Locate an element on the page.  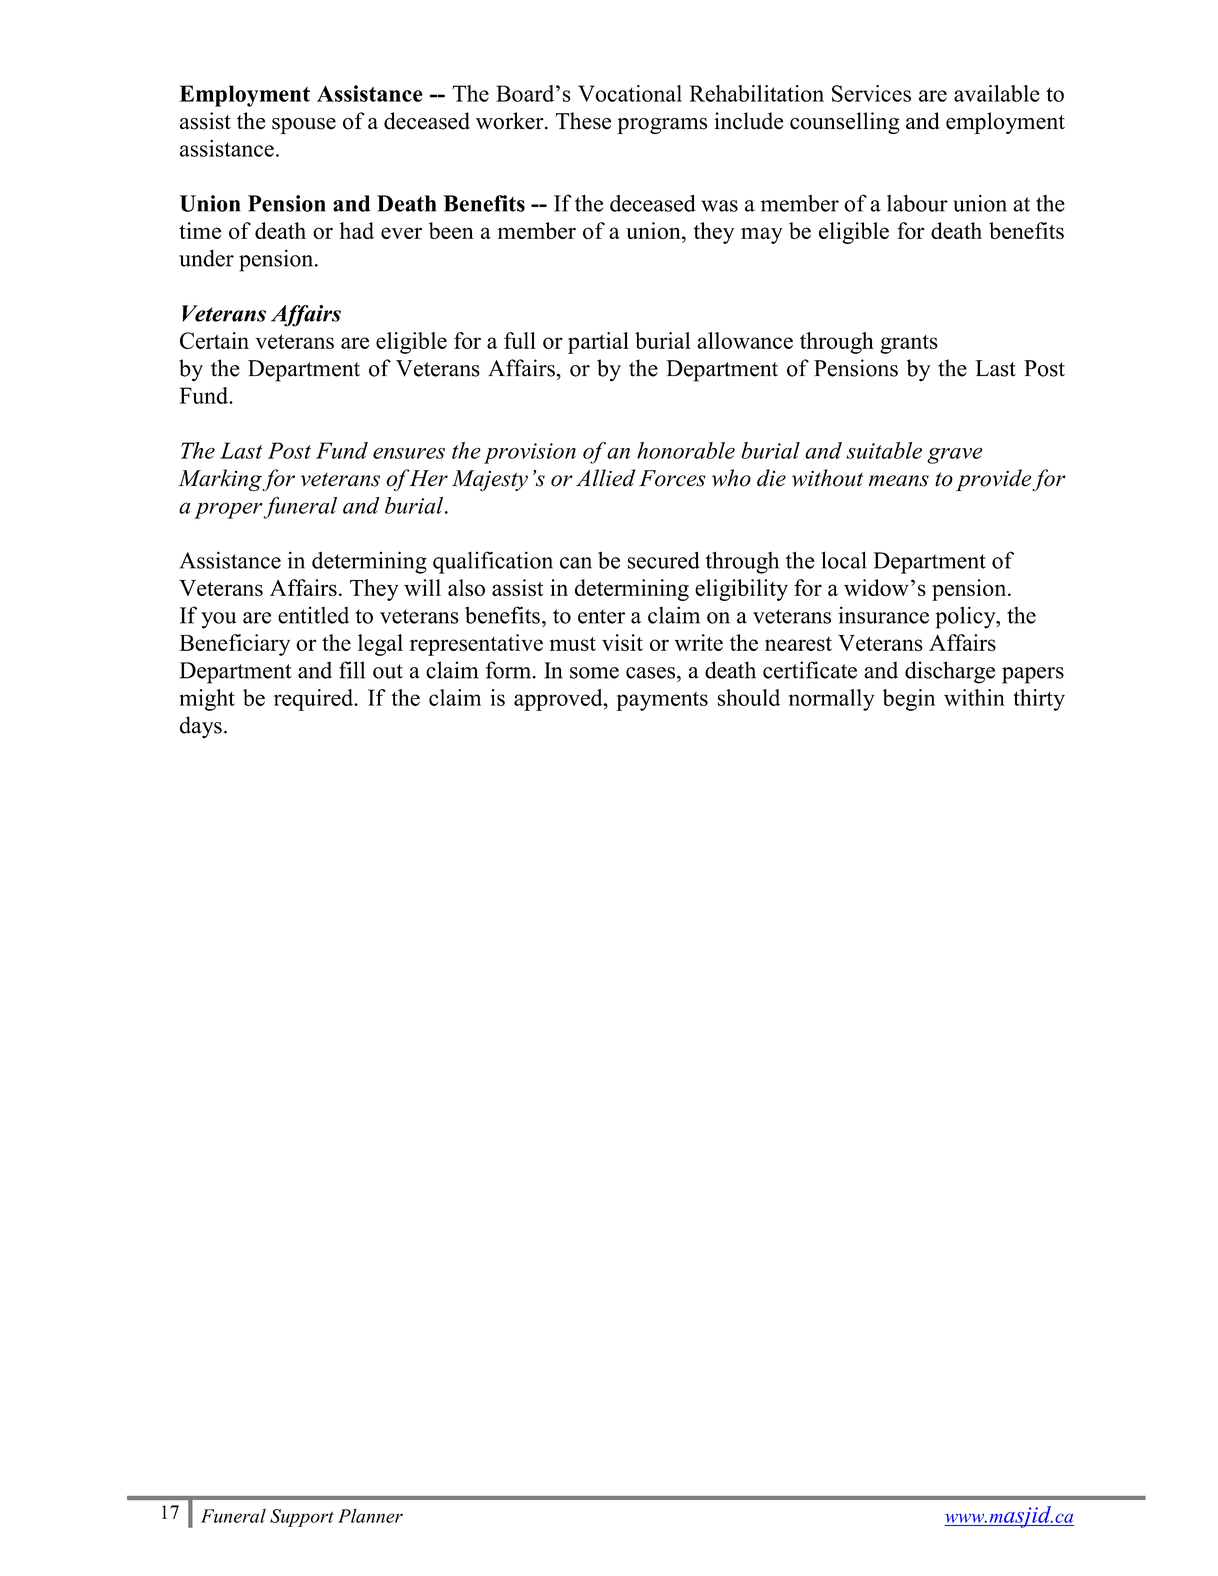
available is located at coordinates (997, 93).
